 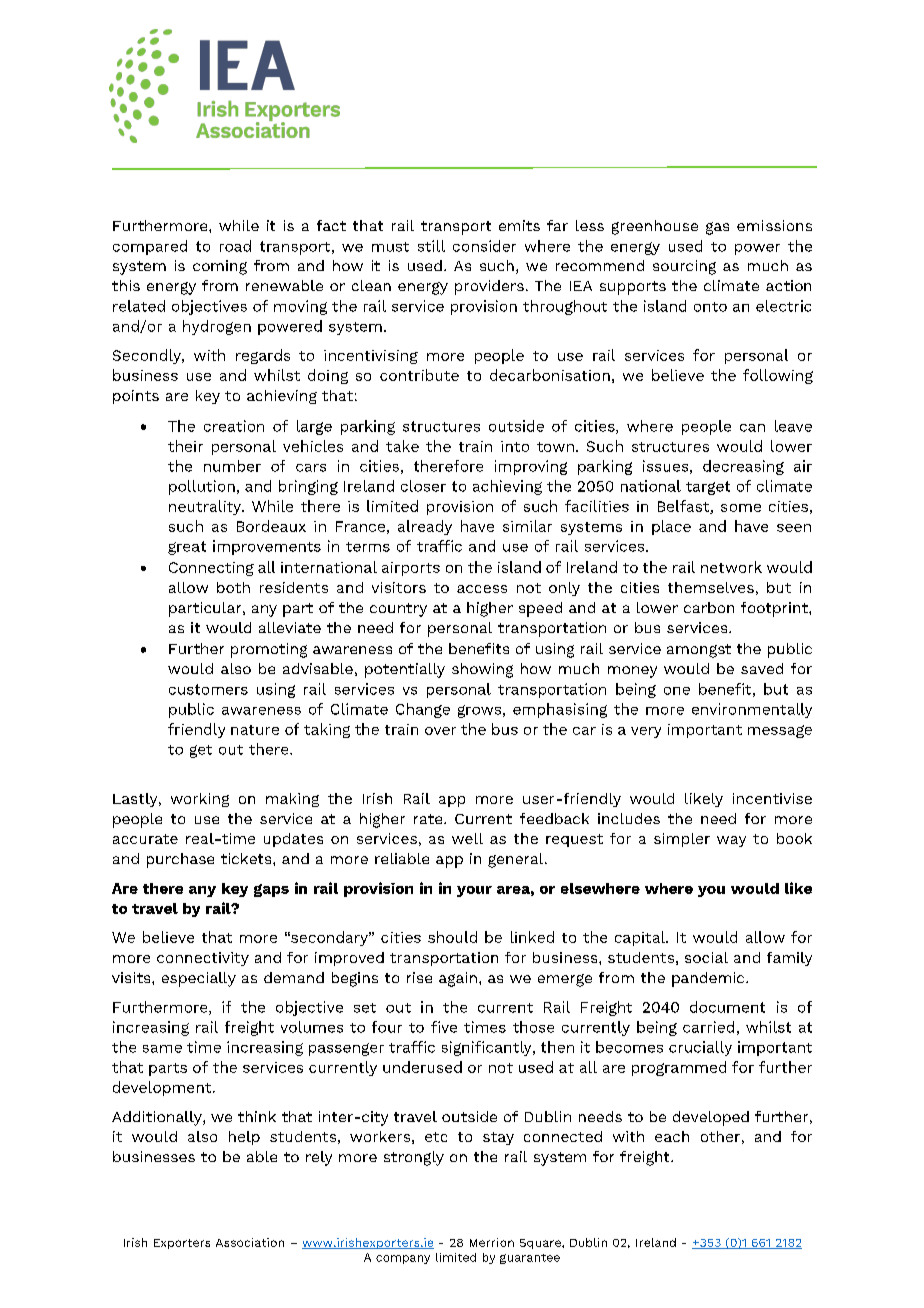 I want to click on target, so click(x=708, y=488).
